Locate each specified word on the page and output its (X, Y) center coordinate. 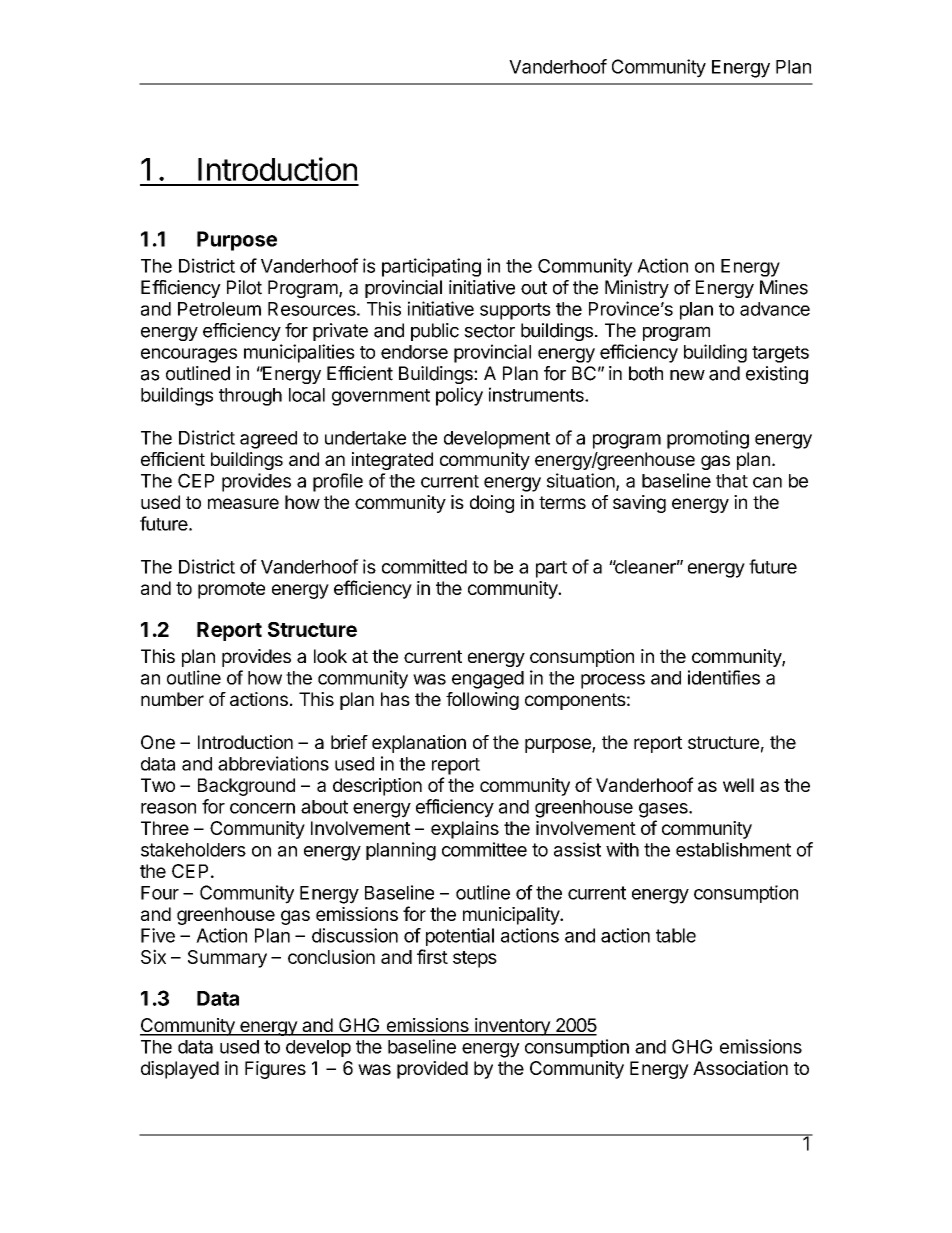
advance (775, 309)
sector (489, 331)
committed (424, 566)
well (738, 785)
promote (231, 590)
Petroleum (219, 309)
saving (639, 504)
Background (246, 787)
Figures (275, 1070)
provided (432, 1070)
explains (465, 830)
